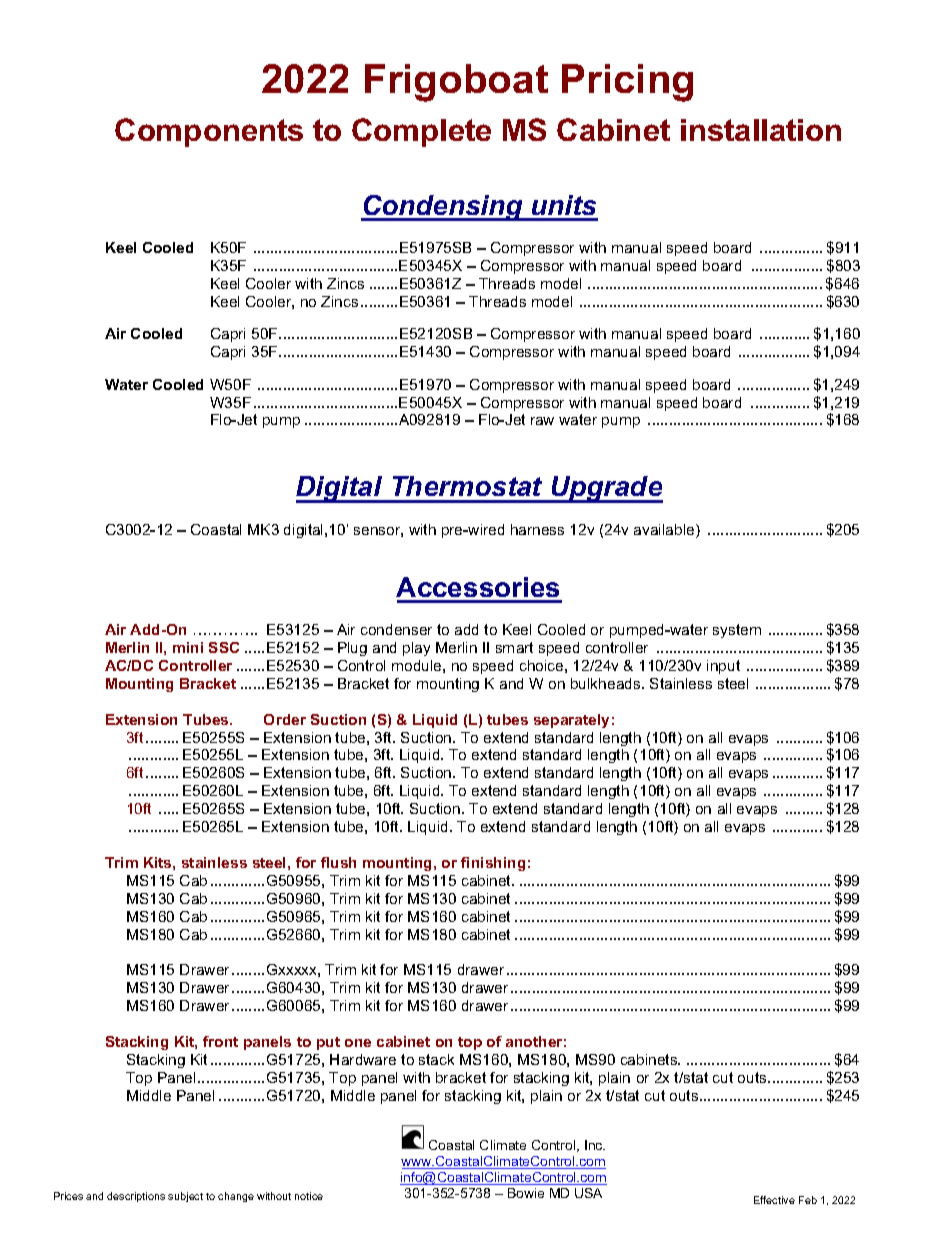  I want to click on descriptions, so click(136, 1197).
